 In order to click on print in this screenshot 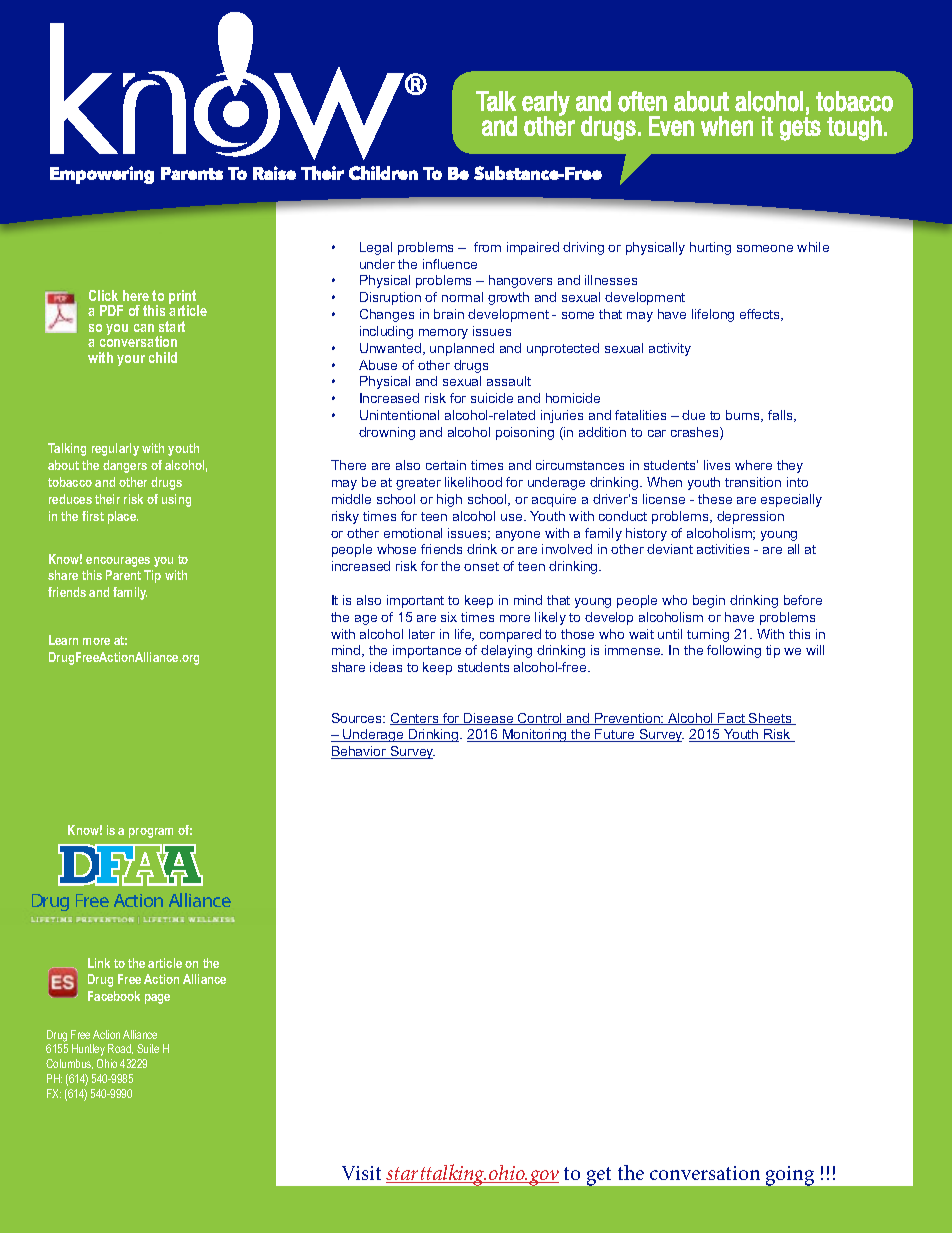, I will do `click(184, 298)`.
